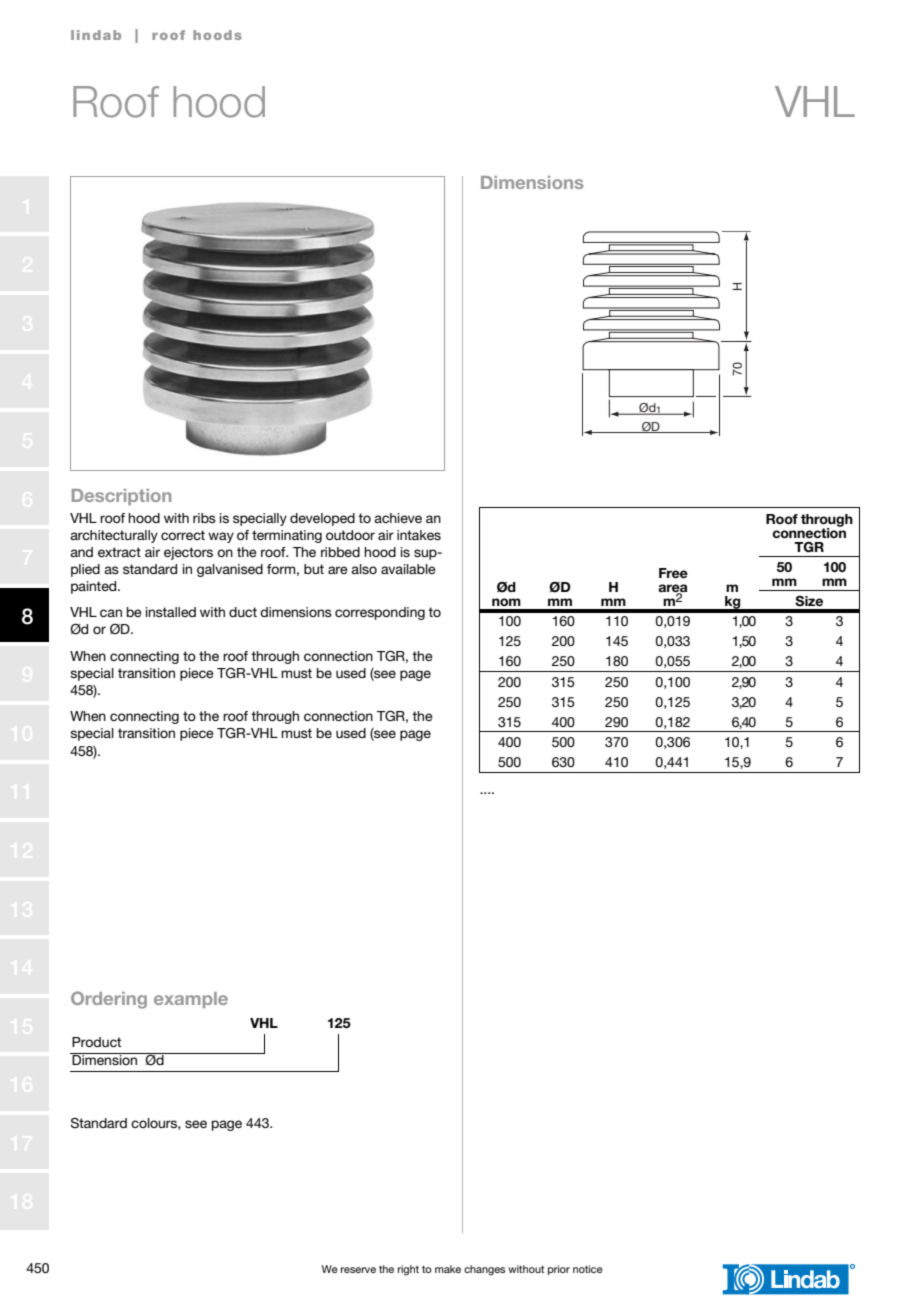  What do you see at coordinates (506, 602) in the page?
I see `nom` at bounding box center [506, 602].
